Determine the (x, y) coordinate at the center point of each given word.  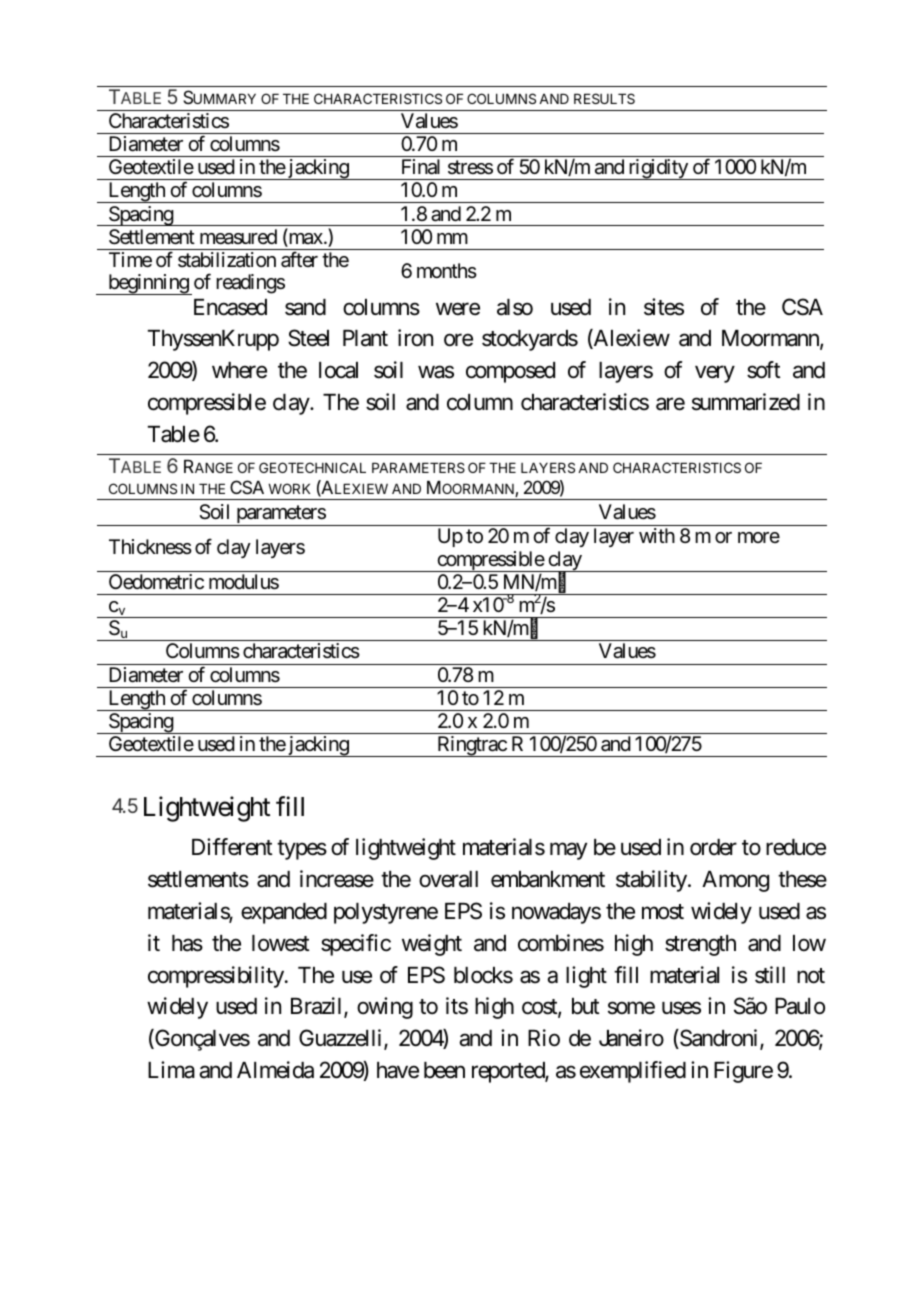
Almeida (275, 1070)
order (713, 847)
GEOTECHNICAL (312, 467)
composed (510, 372)
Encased (230, 307)
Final (421, 167)
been (444, 1070)
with (657, 535)
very (715, 374)
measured (238, 237)
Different (232, 847)
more (759, 537)
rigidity (658, 169)
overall (448, 879)
